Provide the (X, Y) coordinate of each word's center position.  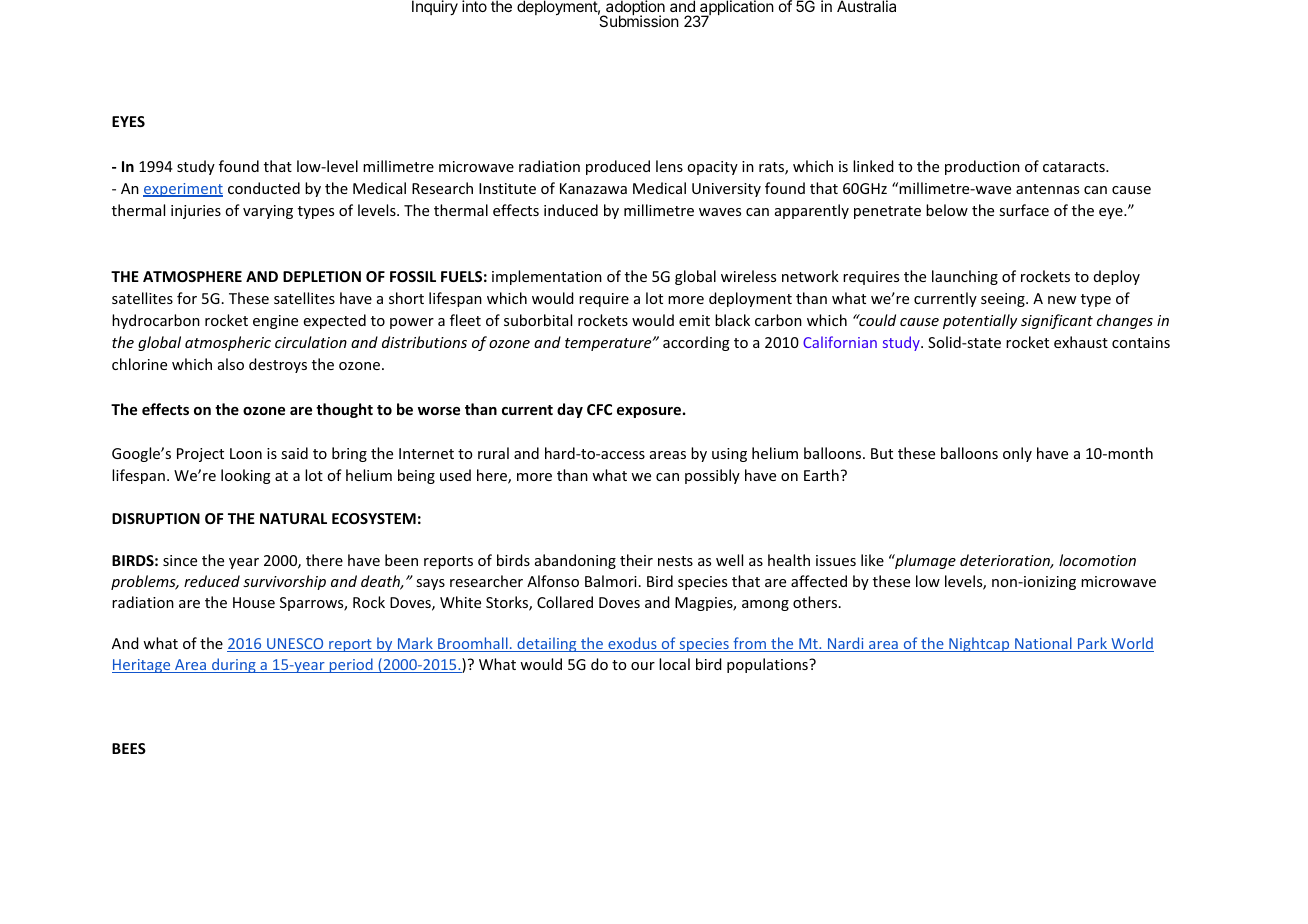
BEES (129, 748)
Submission (638, 20)
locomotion (1097, 560)
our (643, 666)
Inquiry (435, 7)
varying (268, 212)
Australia (866, 6)
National (1042, 644)
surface (1024, 210)
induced (571, 210)
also (231, 364)
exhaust (1081, 342)
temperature (609, 344)
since (180, 560)
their (636, 560)
